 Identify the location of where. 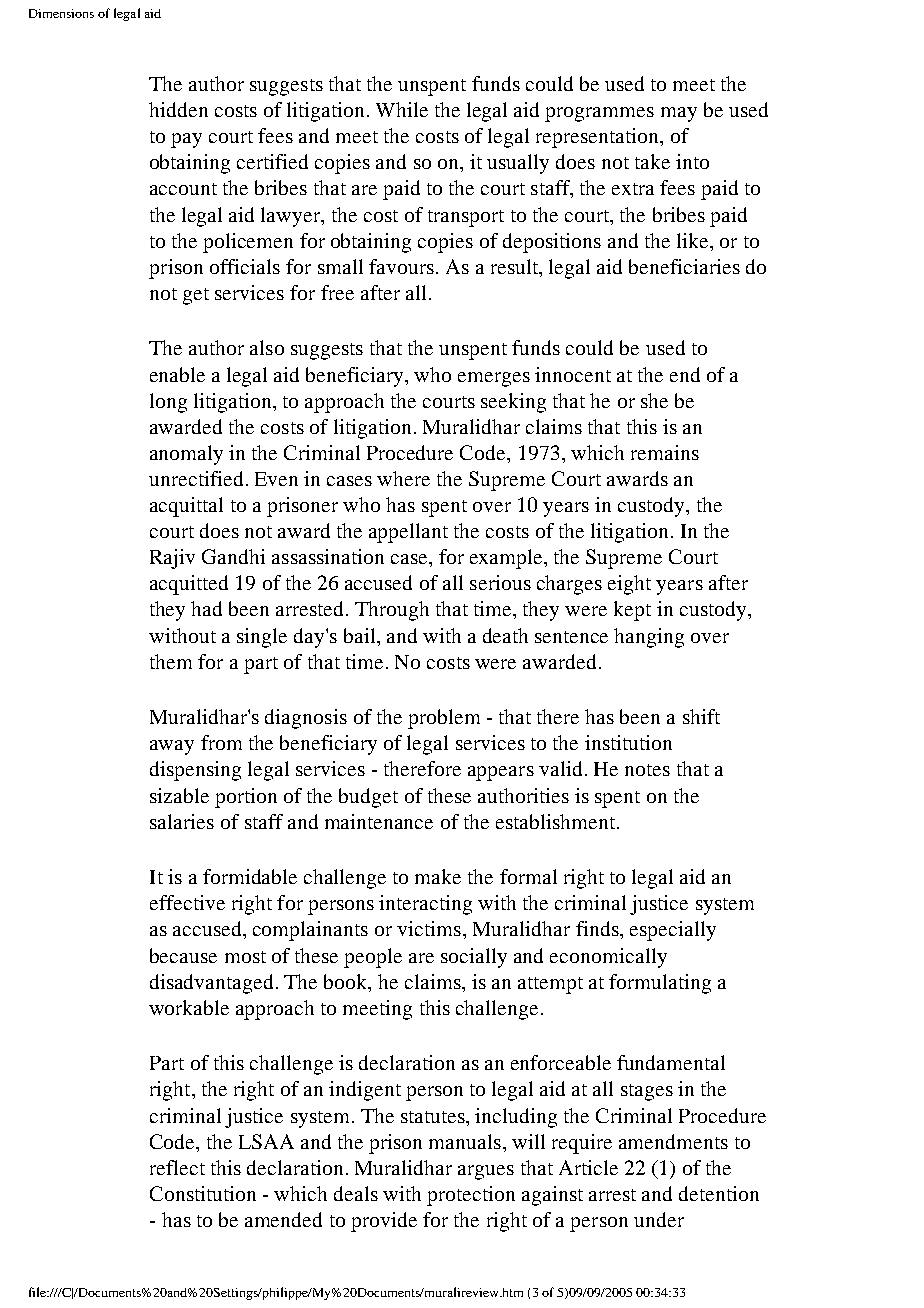
(403, 478).
